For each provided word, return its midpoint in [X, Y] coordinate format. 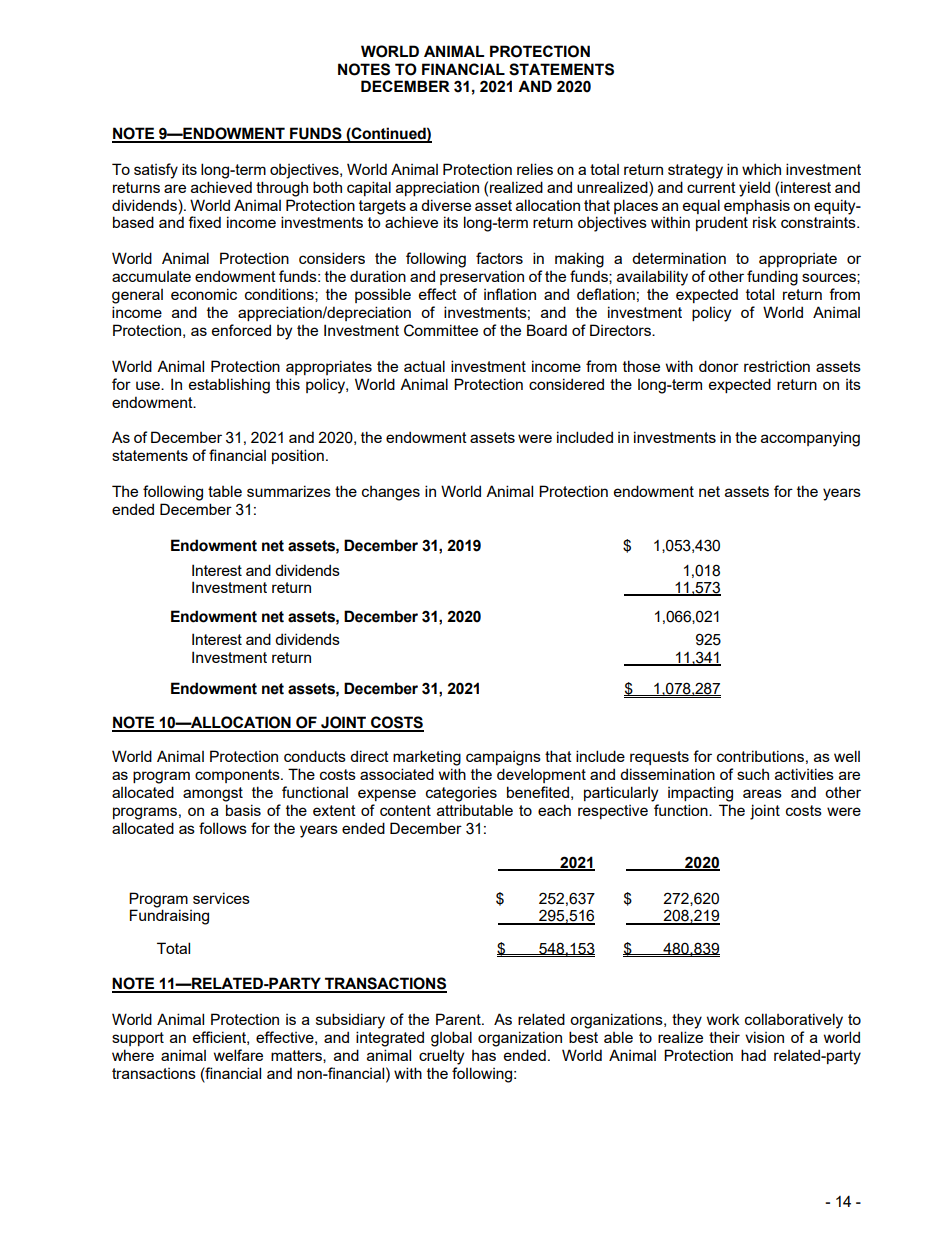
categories [461, 794]
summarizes [289, 491]
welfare [238, 1055]
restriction [777, 366]
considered [566, 384]
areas [762, 793]
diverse [446, 205]
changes [391, 493]
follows [223, 828]
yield [754, 189]
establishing [229, 386]
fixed [204, 222]
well [847, 756]
